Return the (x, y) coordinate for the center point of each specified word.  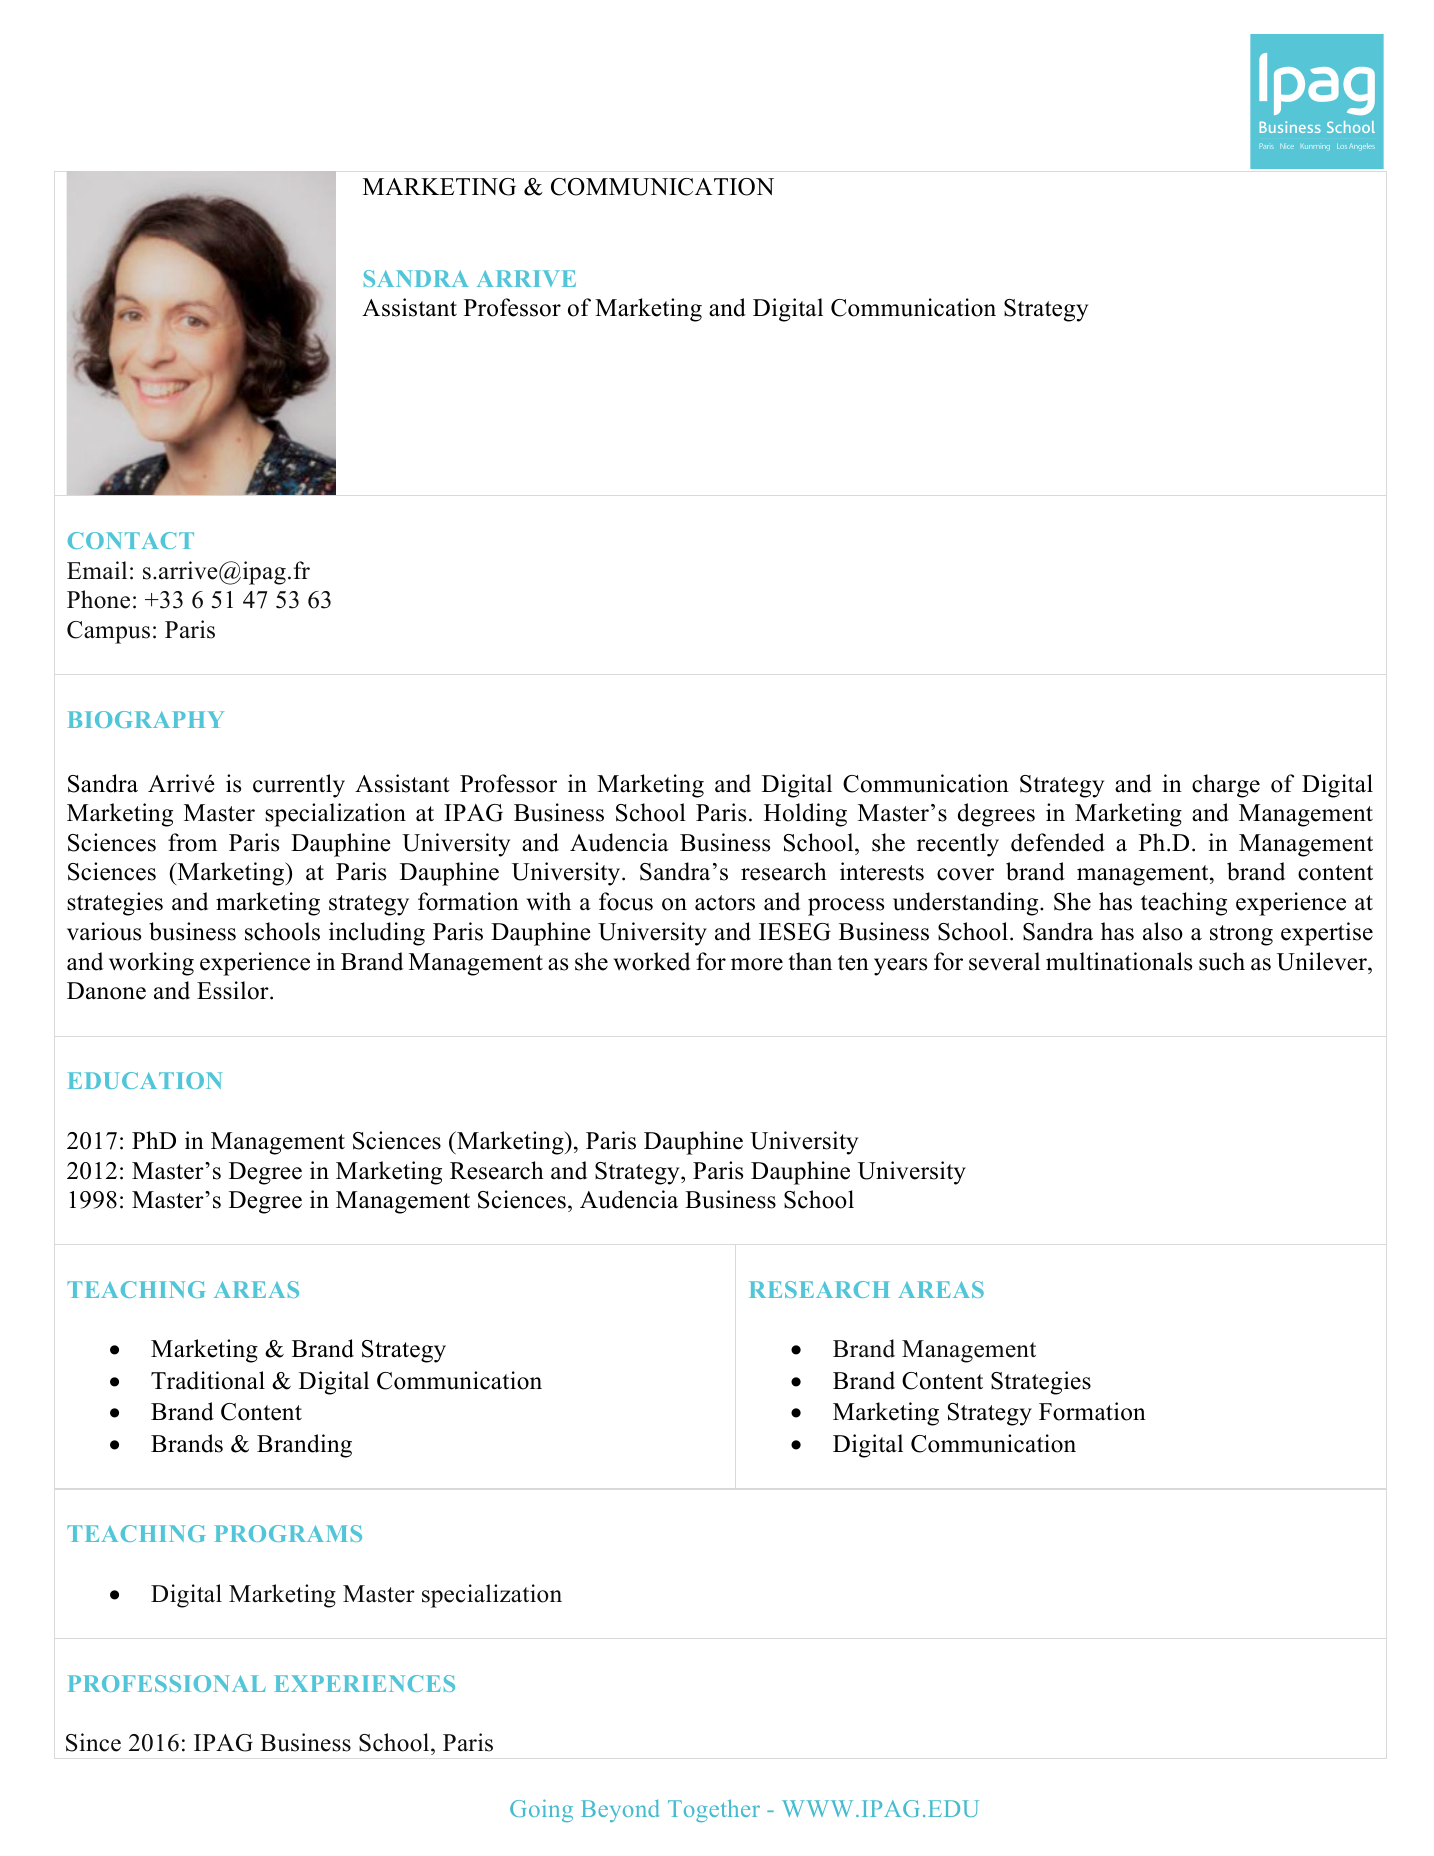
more (757, 964)
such (1222, 961)
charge (1226, 786)
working (151, 964)
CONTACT (131, 540)
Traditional (208, 1380)
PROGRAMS (288, 1533)
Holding (805, 815)
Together (714, 1810)
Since (93, 1742)
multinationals (1119, 961)
